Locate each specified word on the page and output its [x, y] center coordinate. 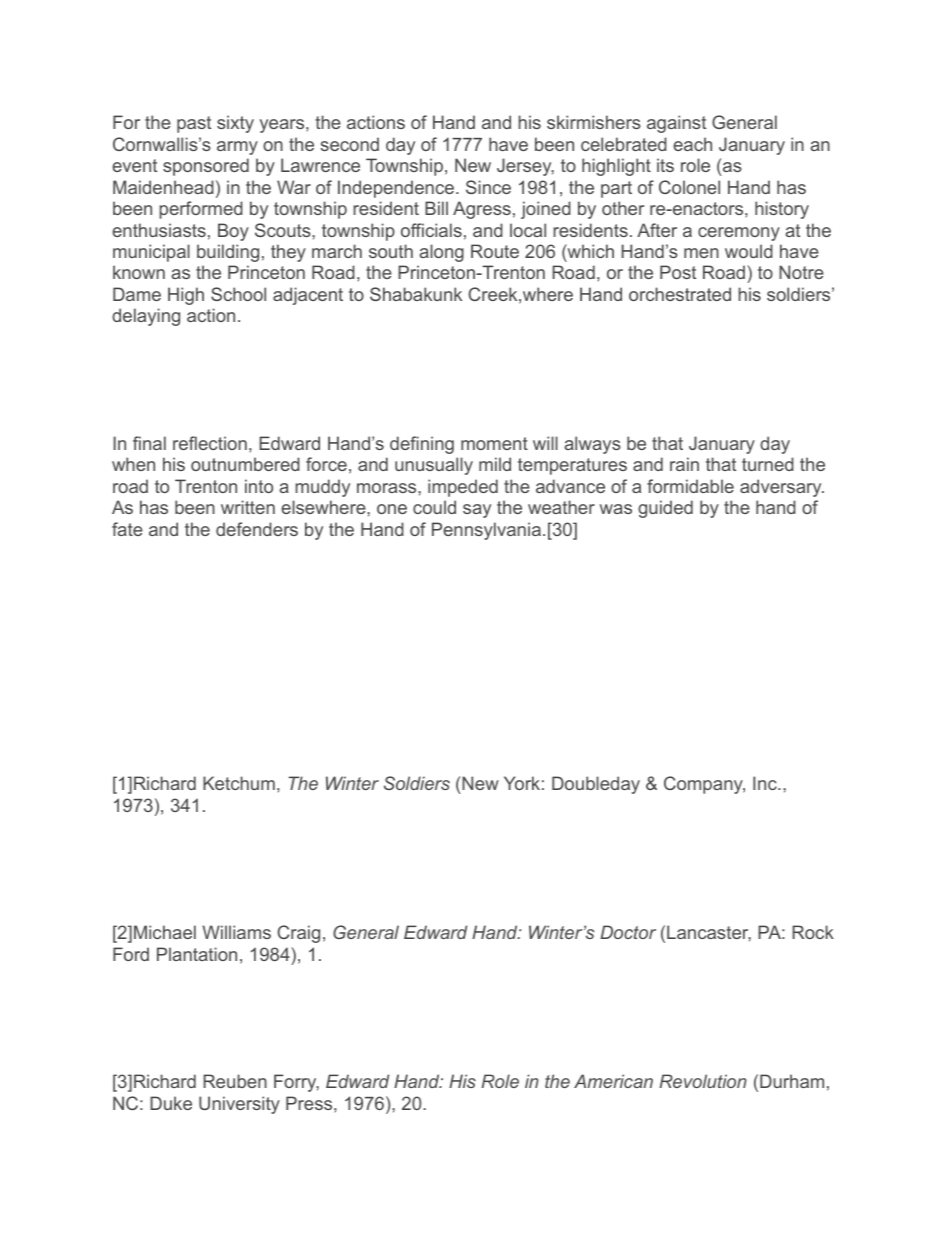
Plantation [197, 954]
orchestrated [680, 294]
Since [488, 187]
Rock [813, 932]
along [441, 253]
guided [665, 509]
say [477, 511]
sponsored [206, 167]
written [248, 507]
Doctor [628, 932]
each [692, 144]
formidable [690, 486]
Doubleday [596, 785]
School [238, 294]
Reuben [235, 1081]
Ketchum [239, 783]
